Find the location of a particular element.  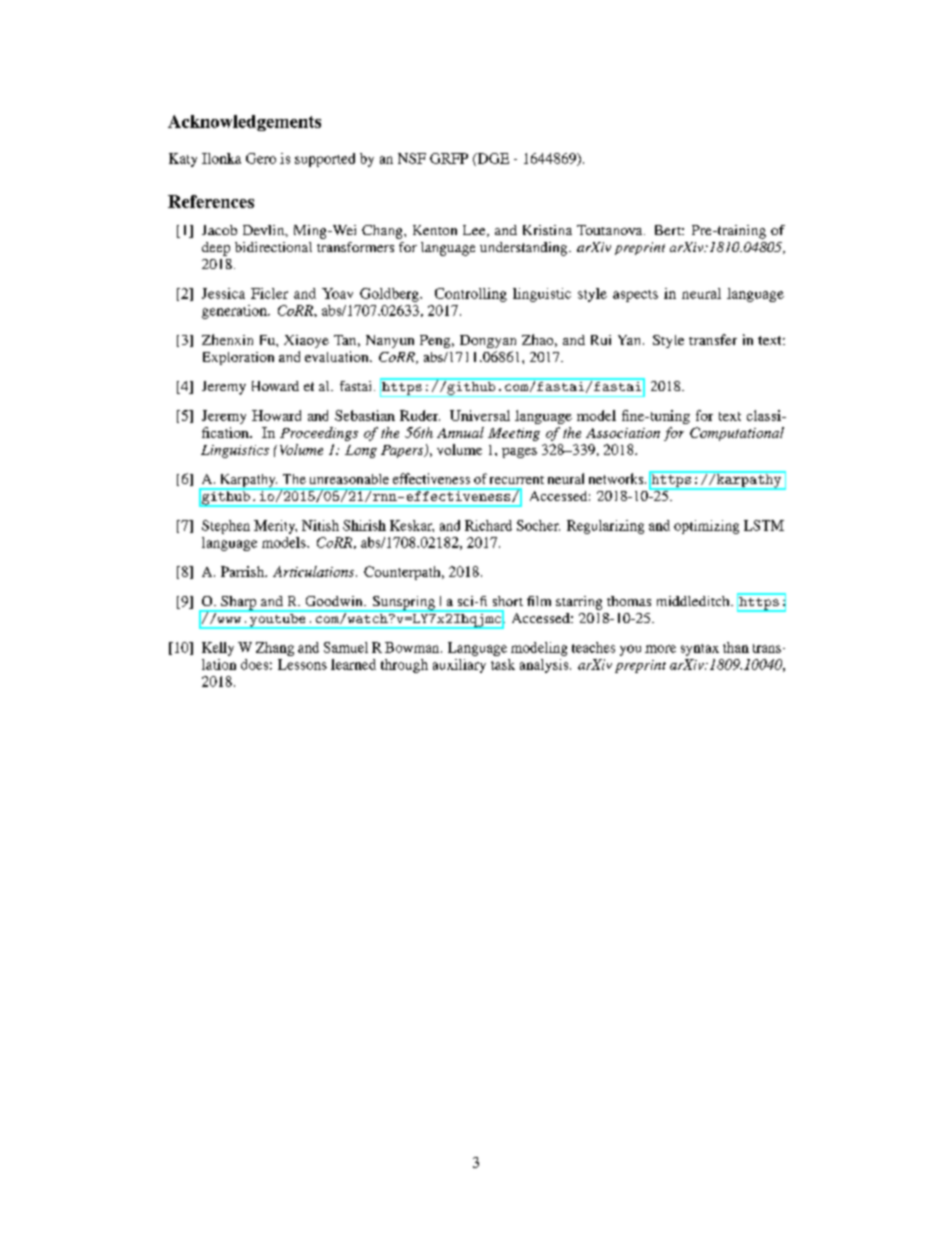

Exploration is located at coordinates (238, 358).
